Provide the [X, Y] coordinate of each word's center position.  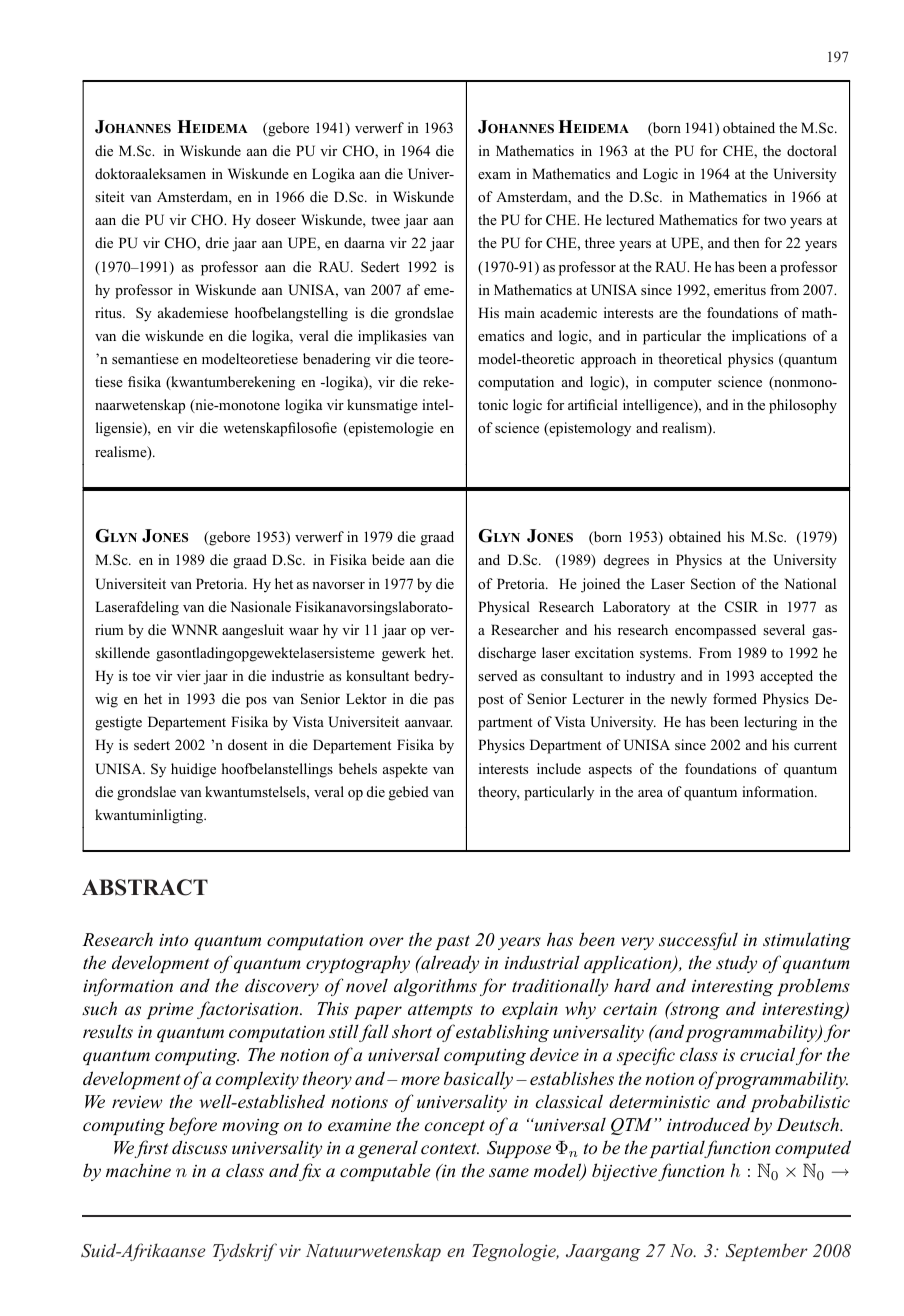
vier [189, 675]
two [775, 220]
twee [385, 220]
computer [683, 384]
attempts [440, 1011]
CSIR [741, 607]
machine [138, 1170]
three [600, 242]
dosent [247, 744]
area [650, 793]
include [559, 768]
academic [568, 312]
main [519, 312]
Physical [504, 608]
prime [170, 1011]
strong [694, 1010]
